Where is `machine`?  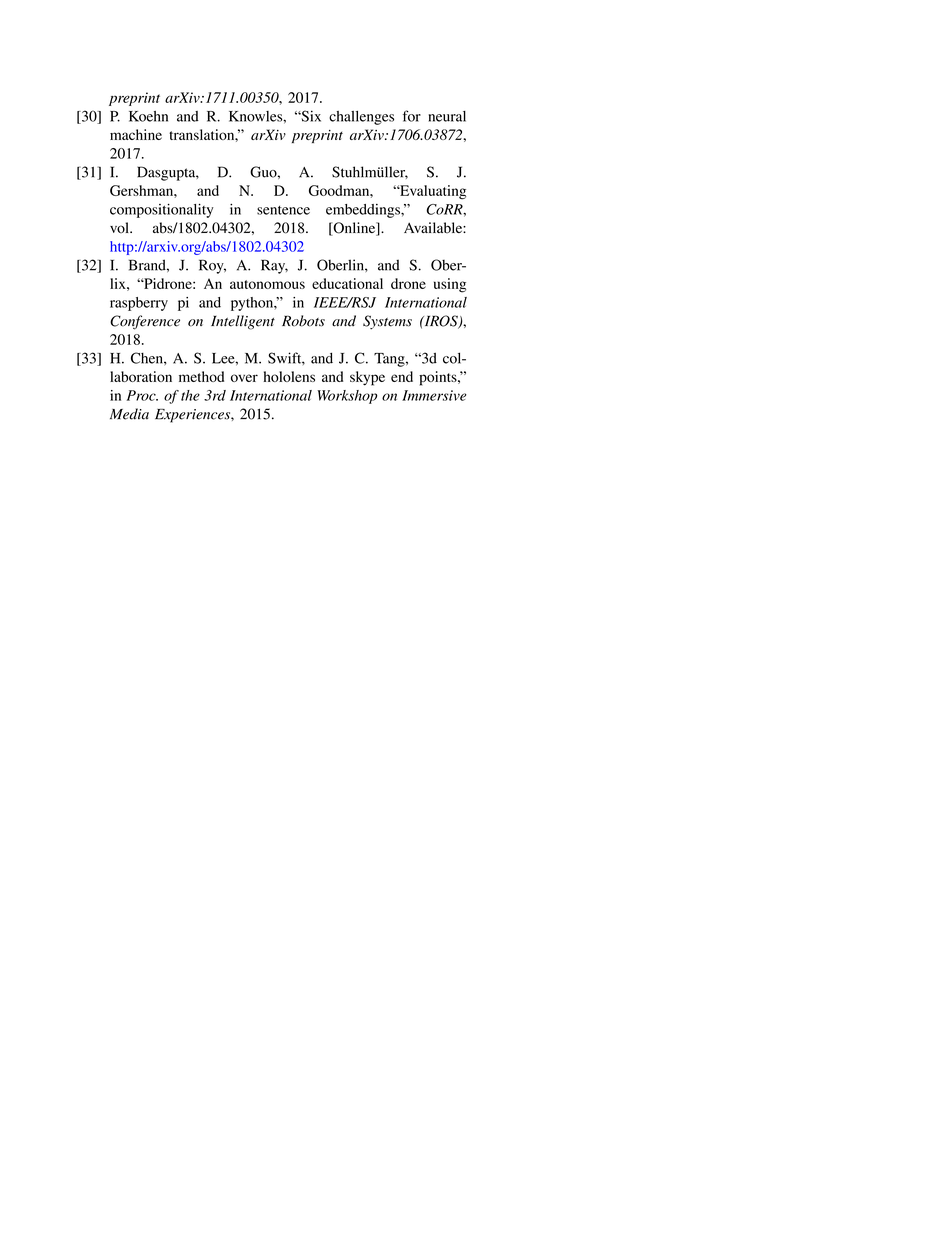 machine is located at coordinates (136, 134).
